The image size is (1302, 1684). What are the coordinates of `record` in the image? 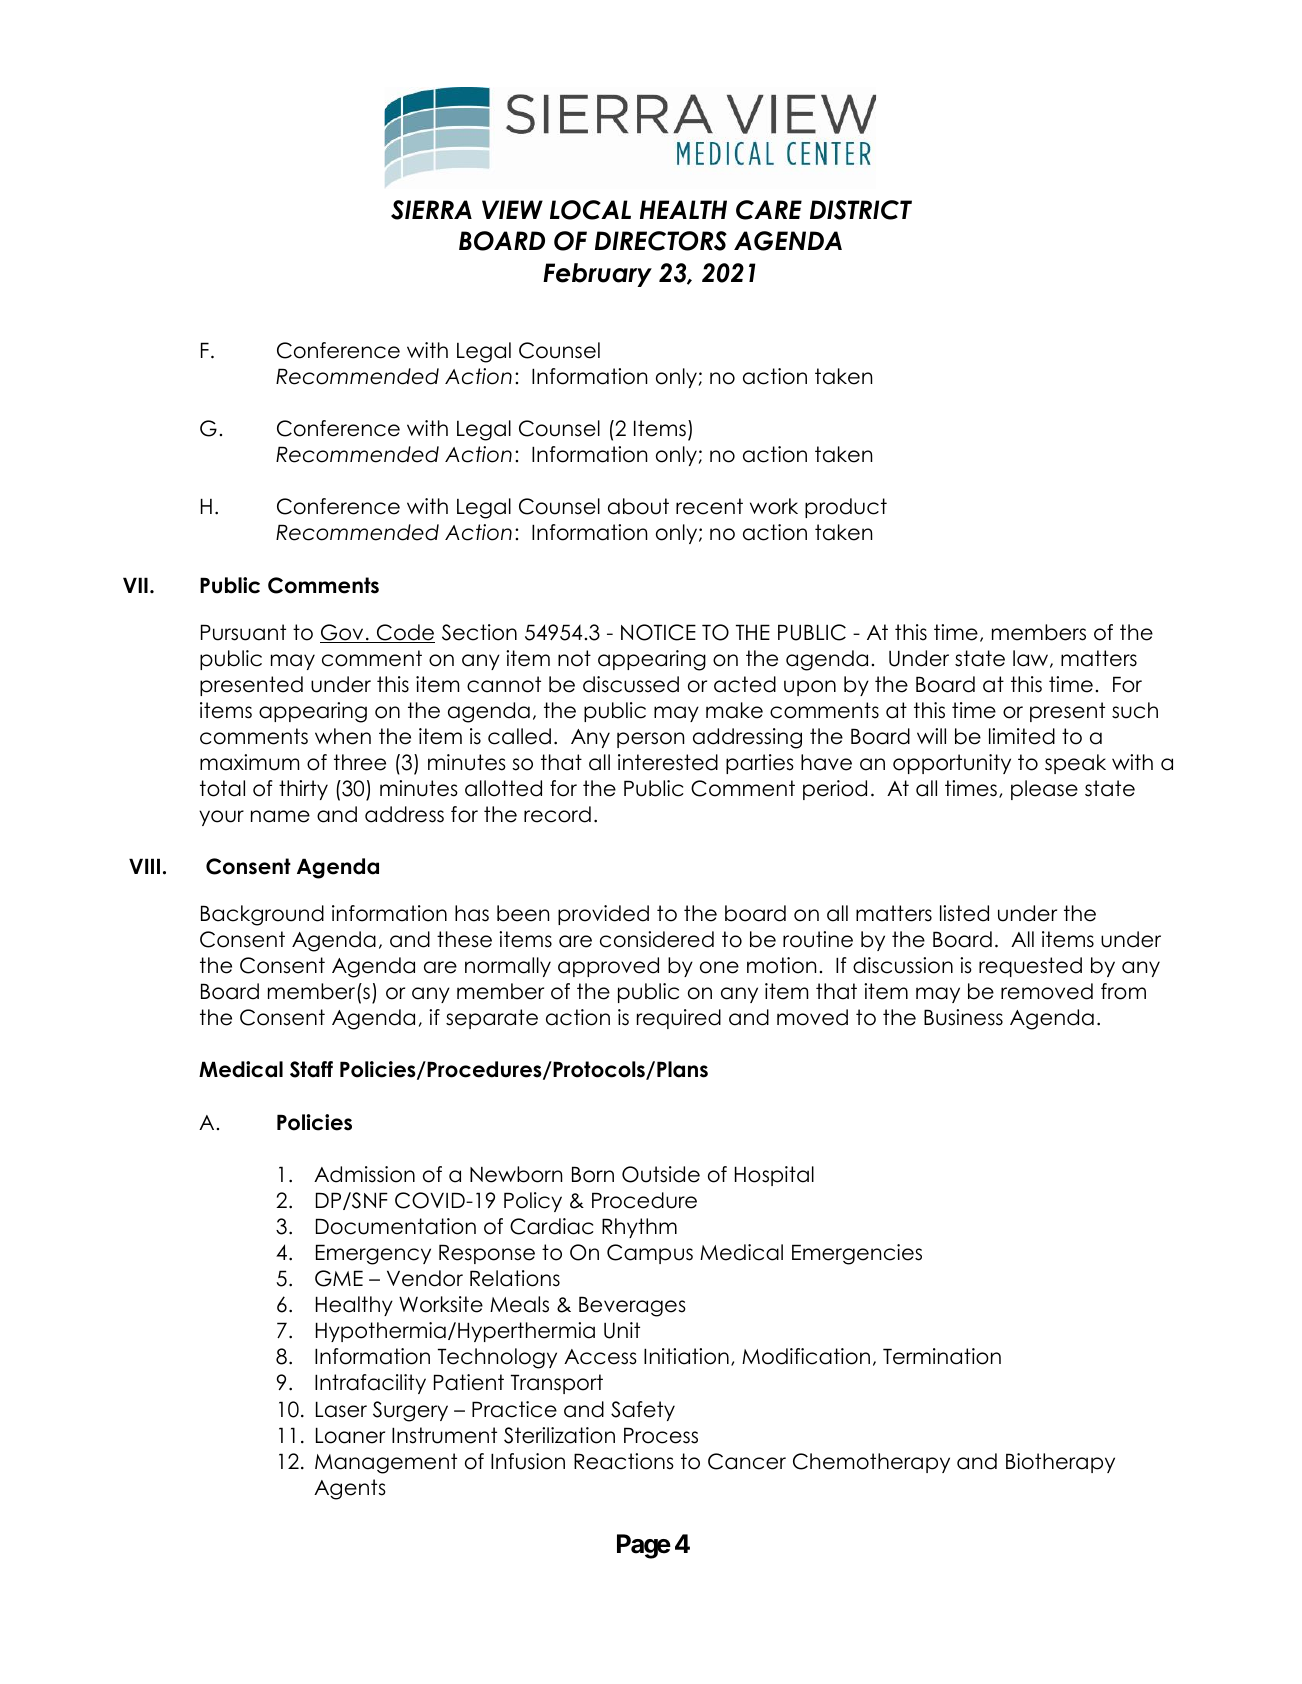 It's located at (557, 814).
